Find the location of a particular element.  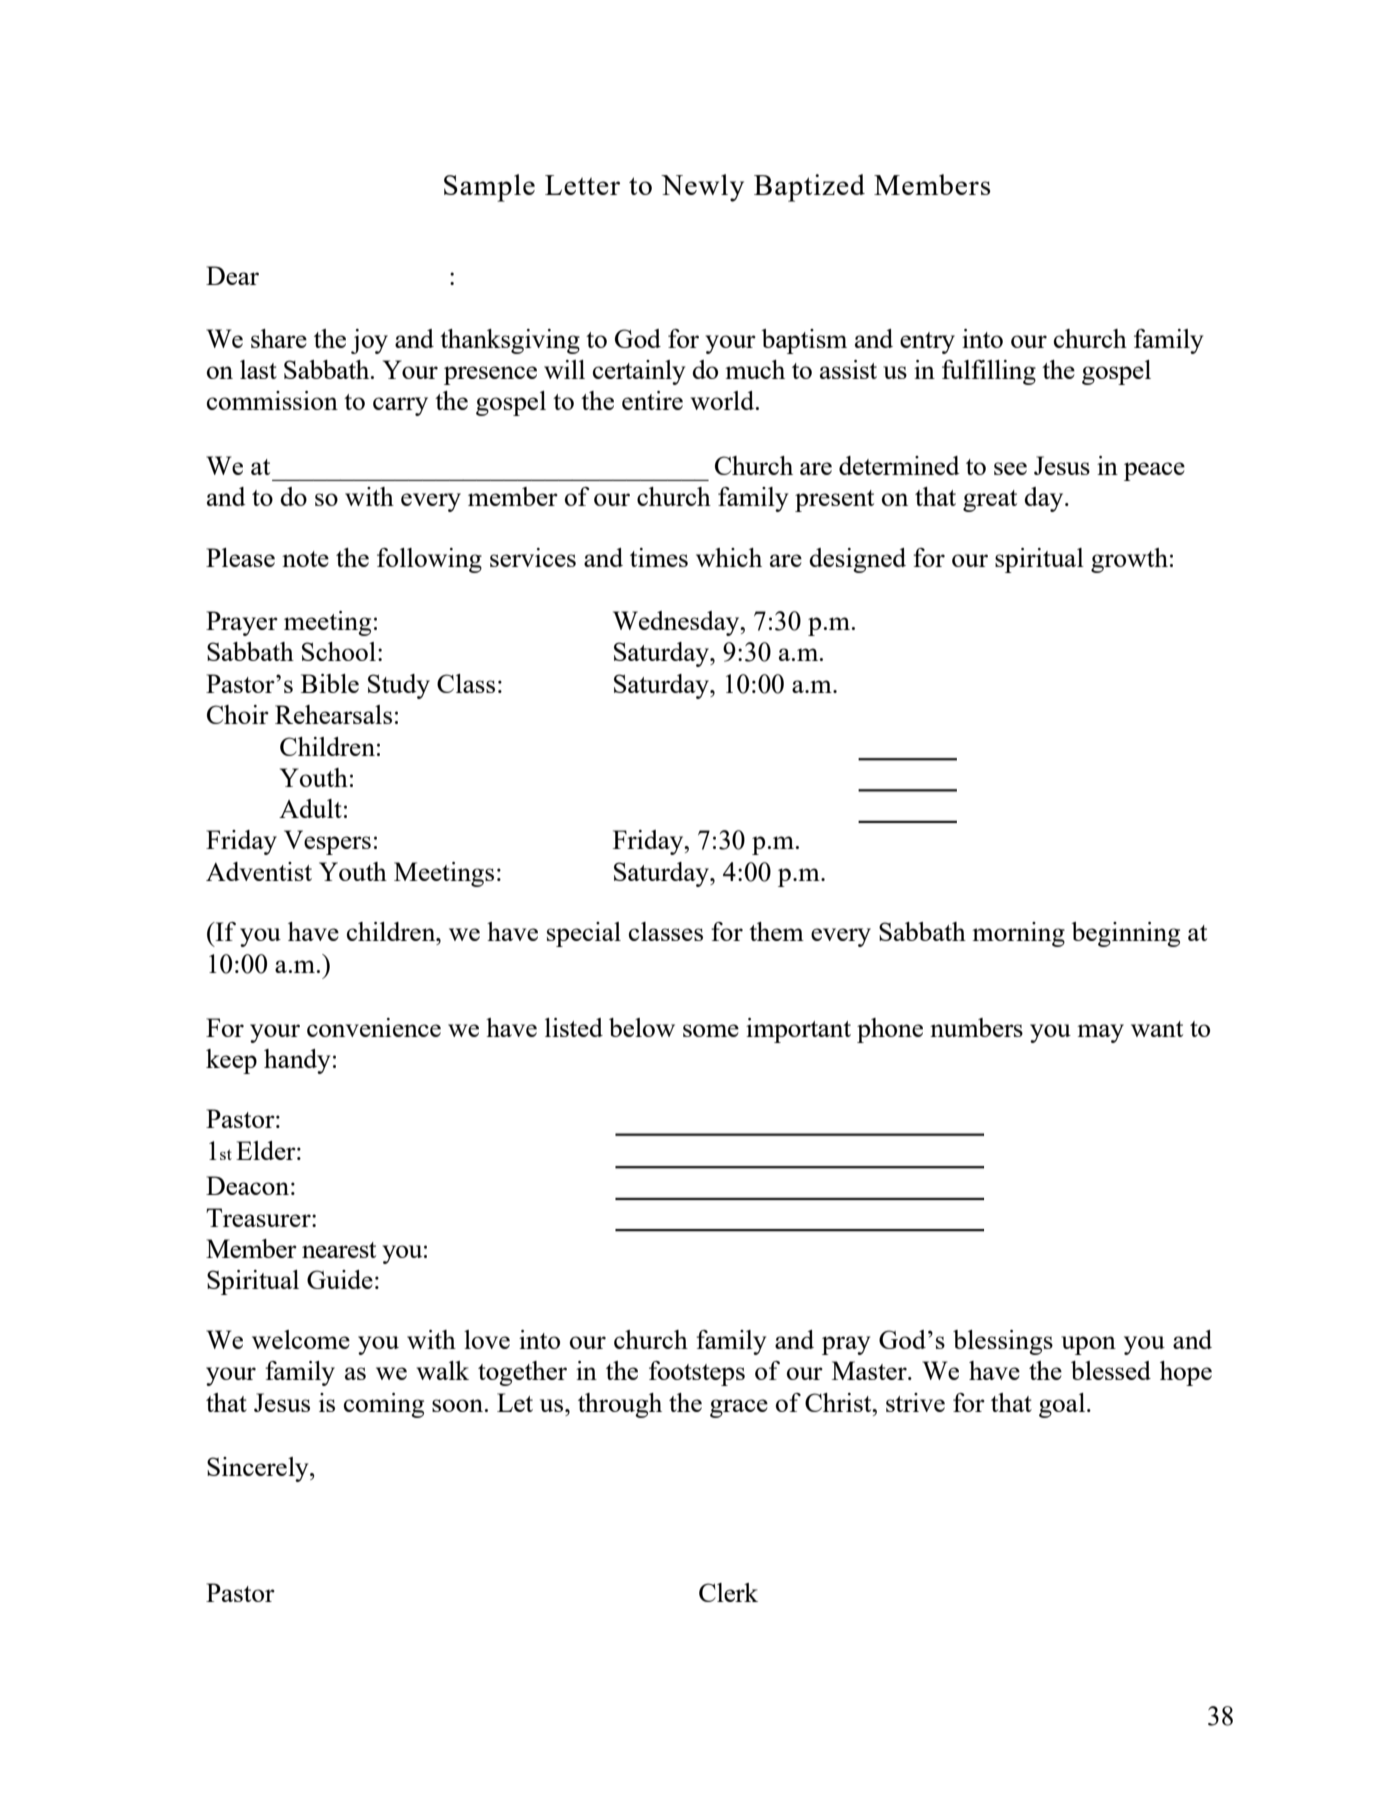

goal is located at coordinates (1062, 1405).
